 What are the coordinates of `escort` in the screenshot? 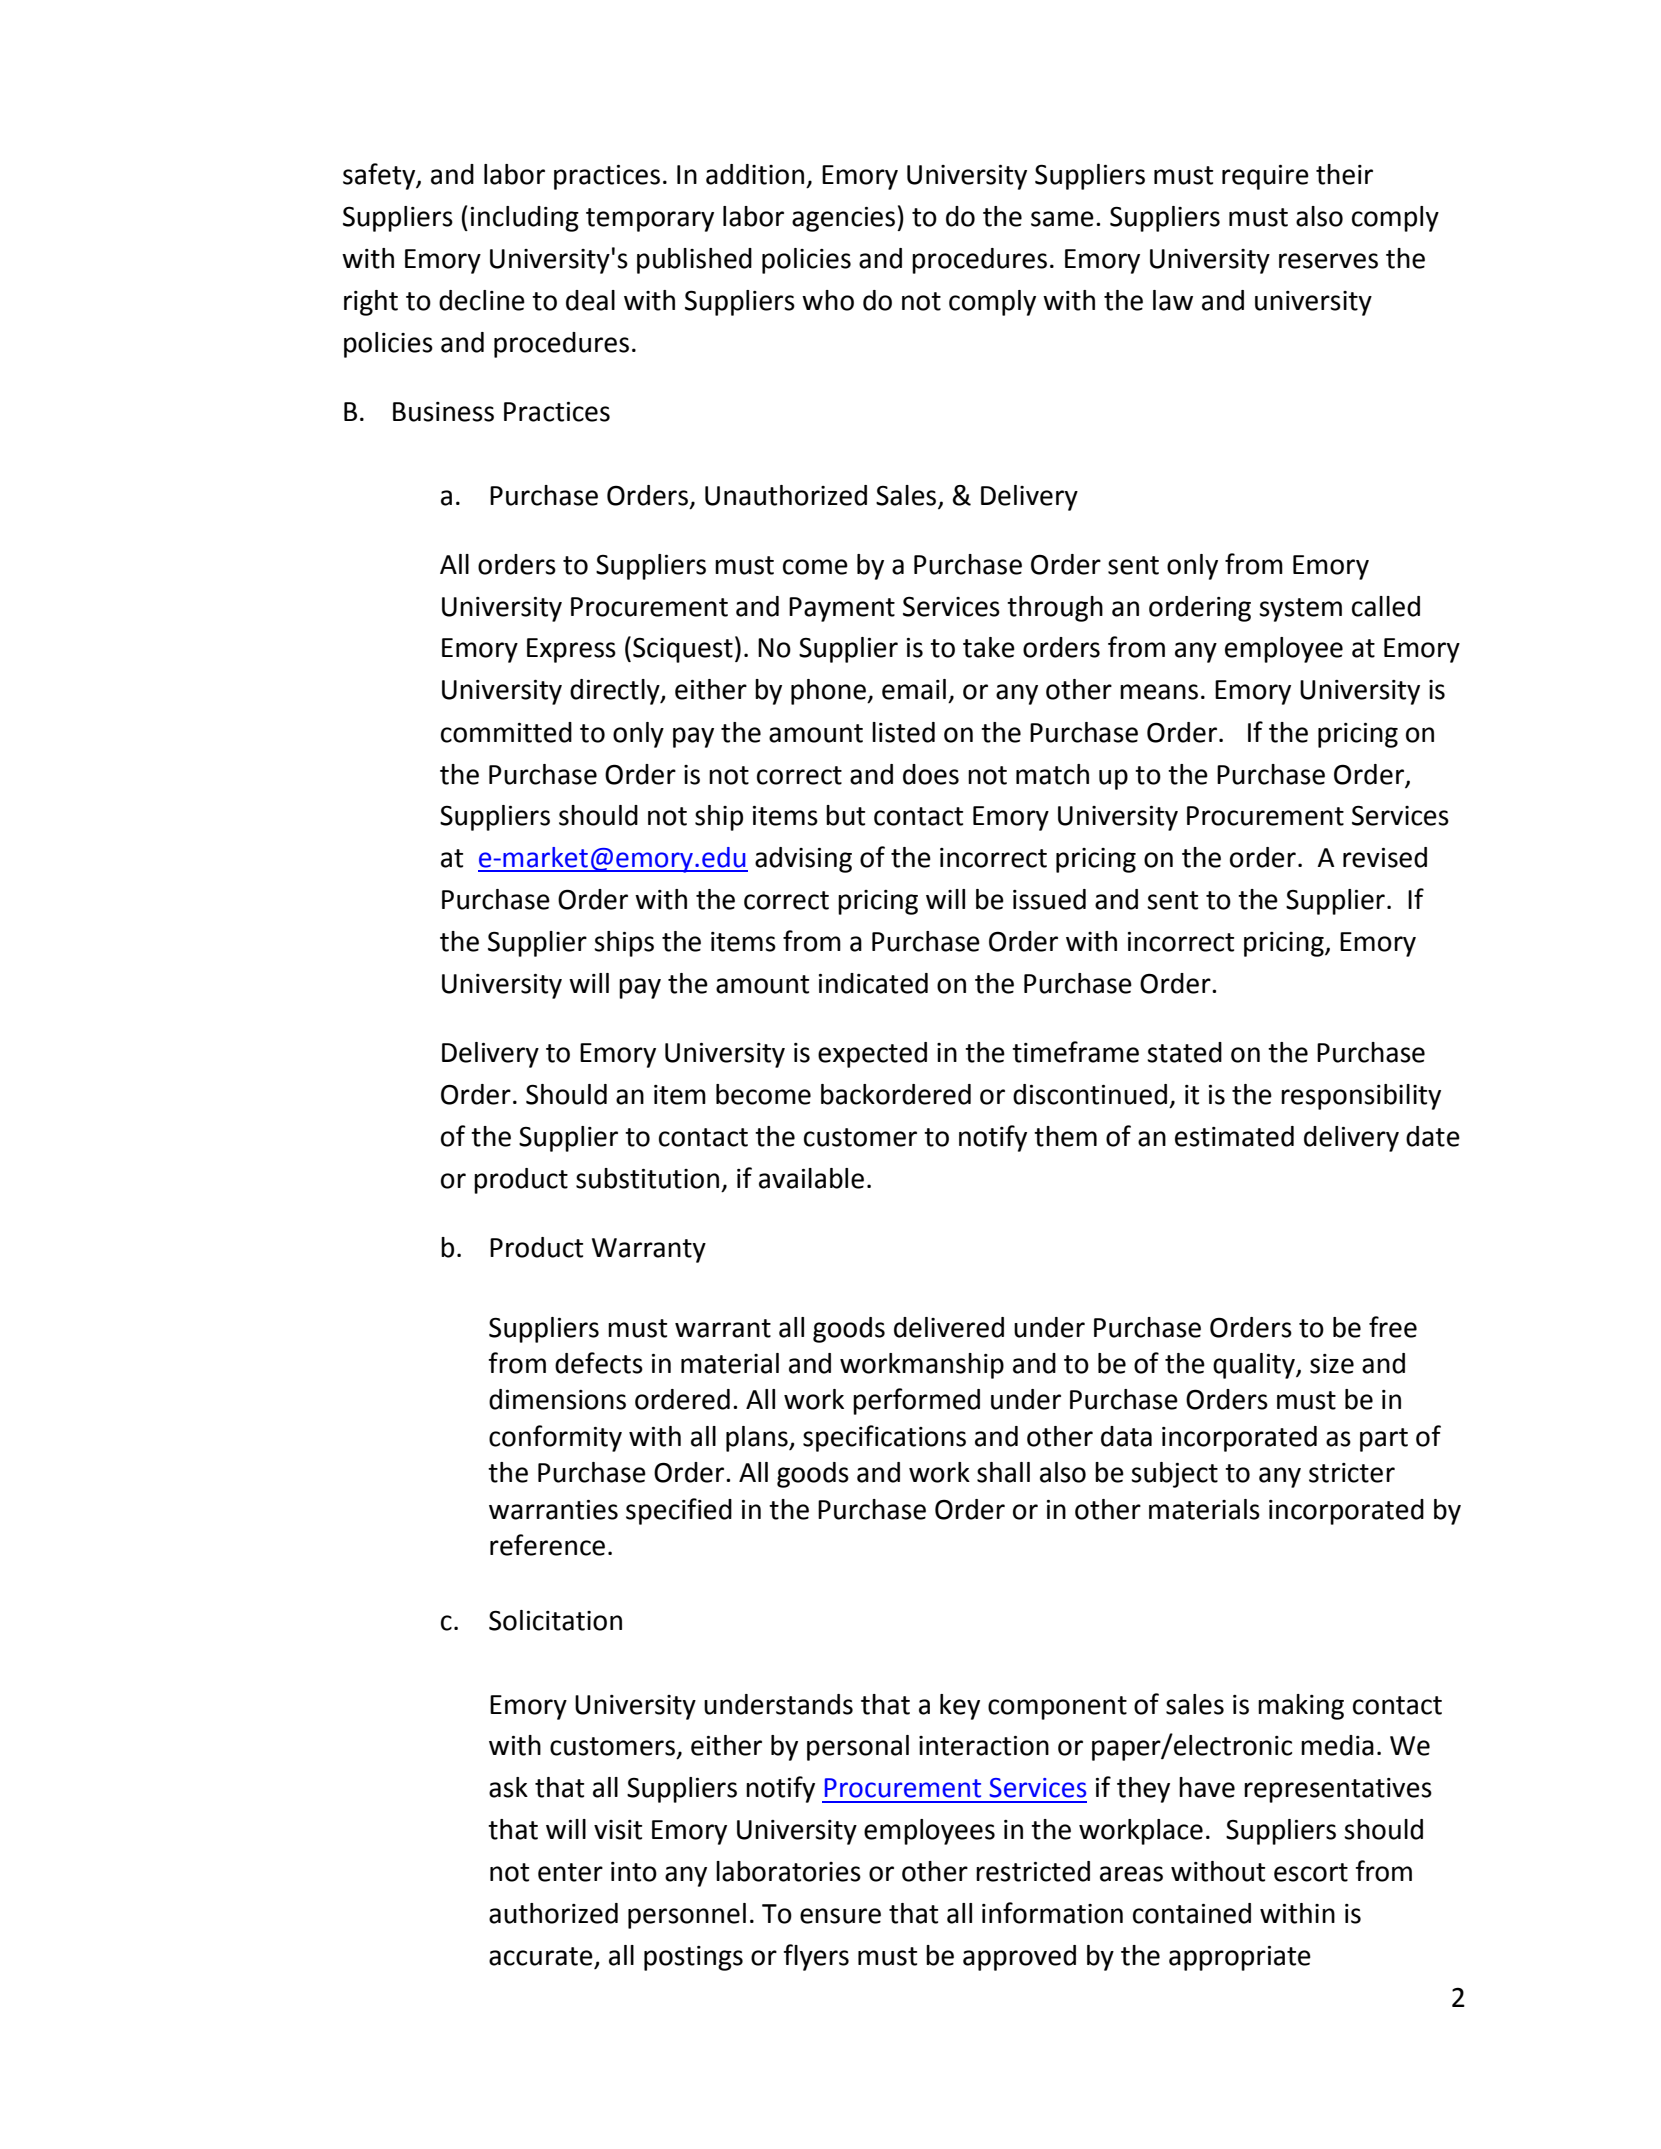 It's located at (1311, 1872).
